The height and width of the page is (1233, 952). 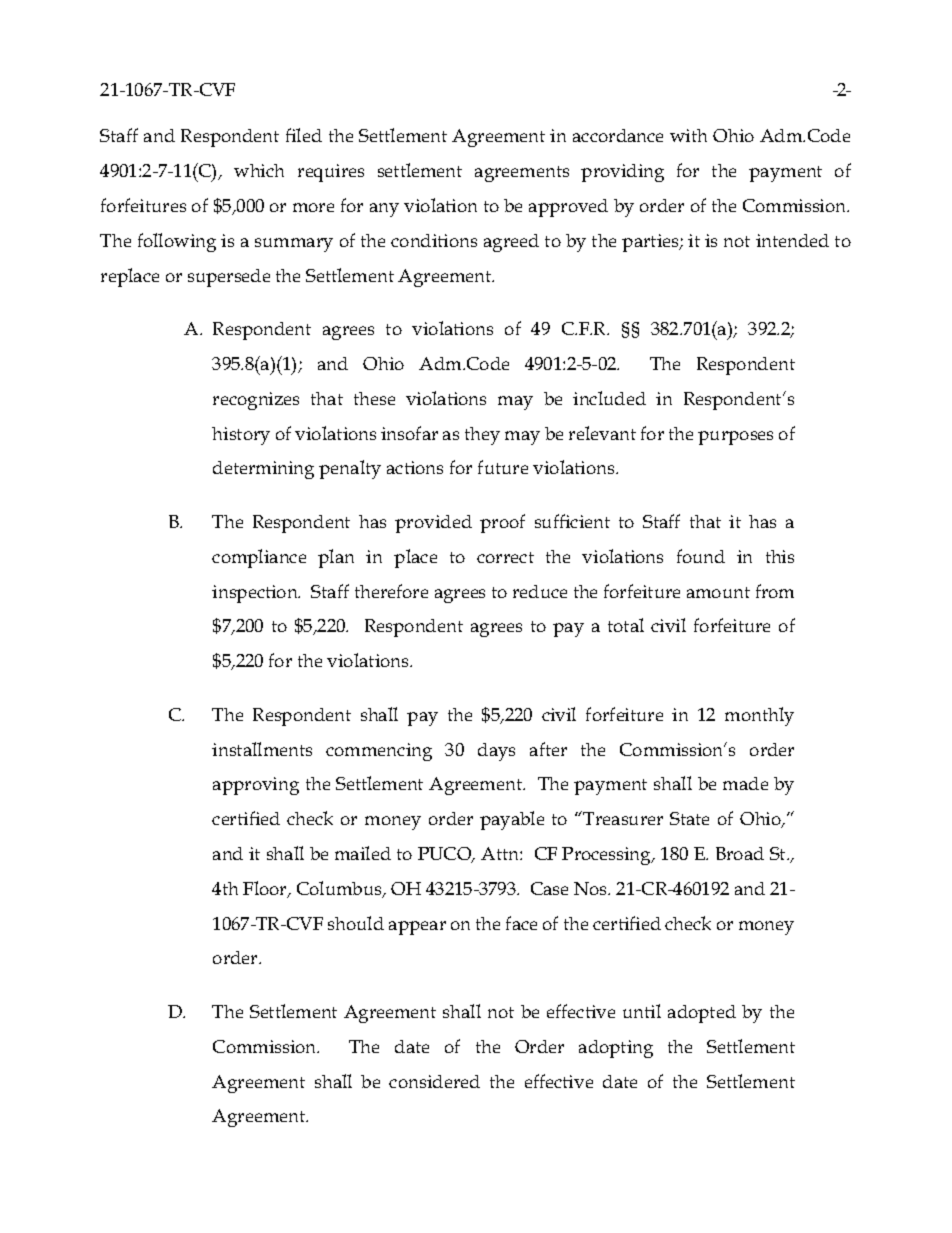 What do you see at coordinates (482, 436) in the page?
I see `they` at bounding box center [482, 436].
